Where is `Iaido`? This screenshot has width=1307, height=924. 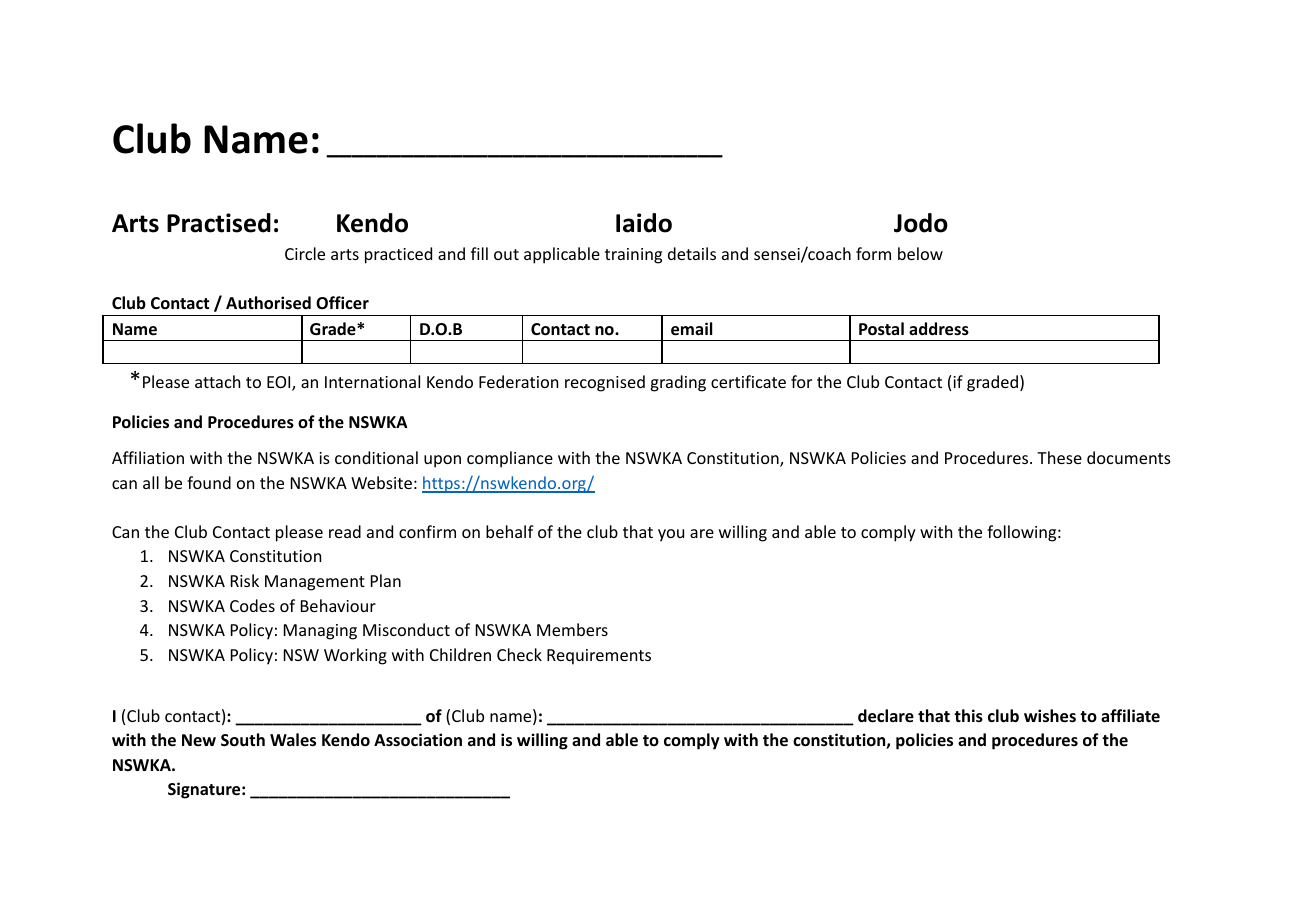
Iaido is located at coordinates (644, 223).
